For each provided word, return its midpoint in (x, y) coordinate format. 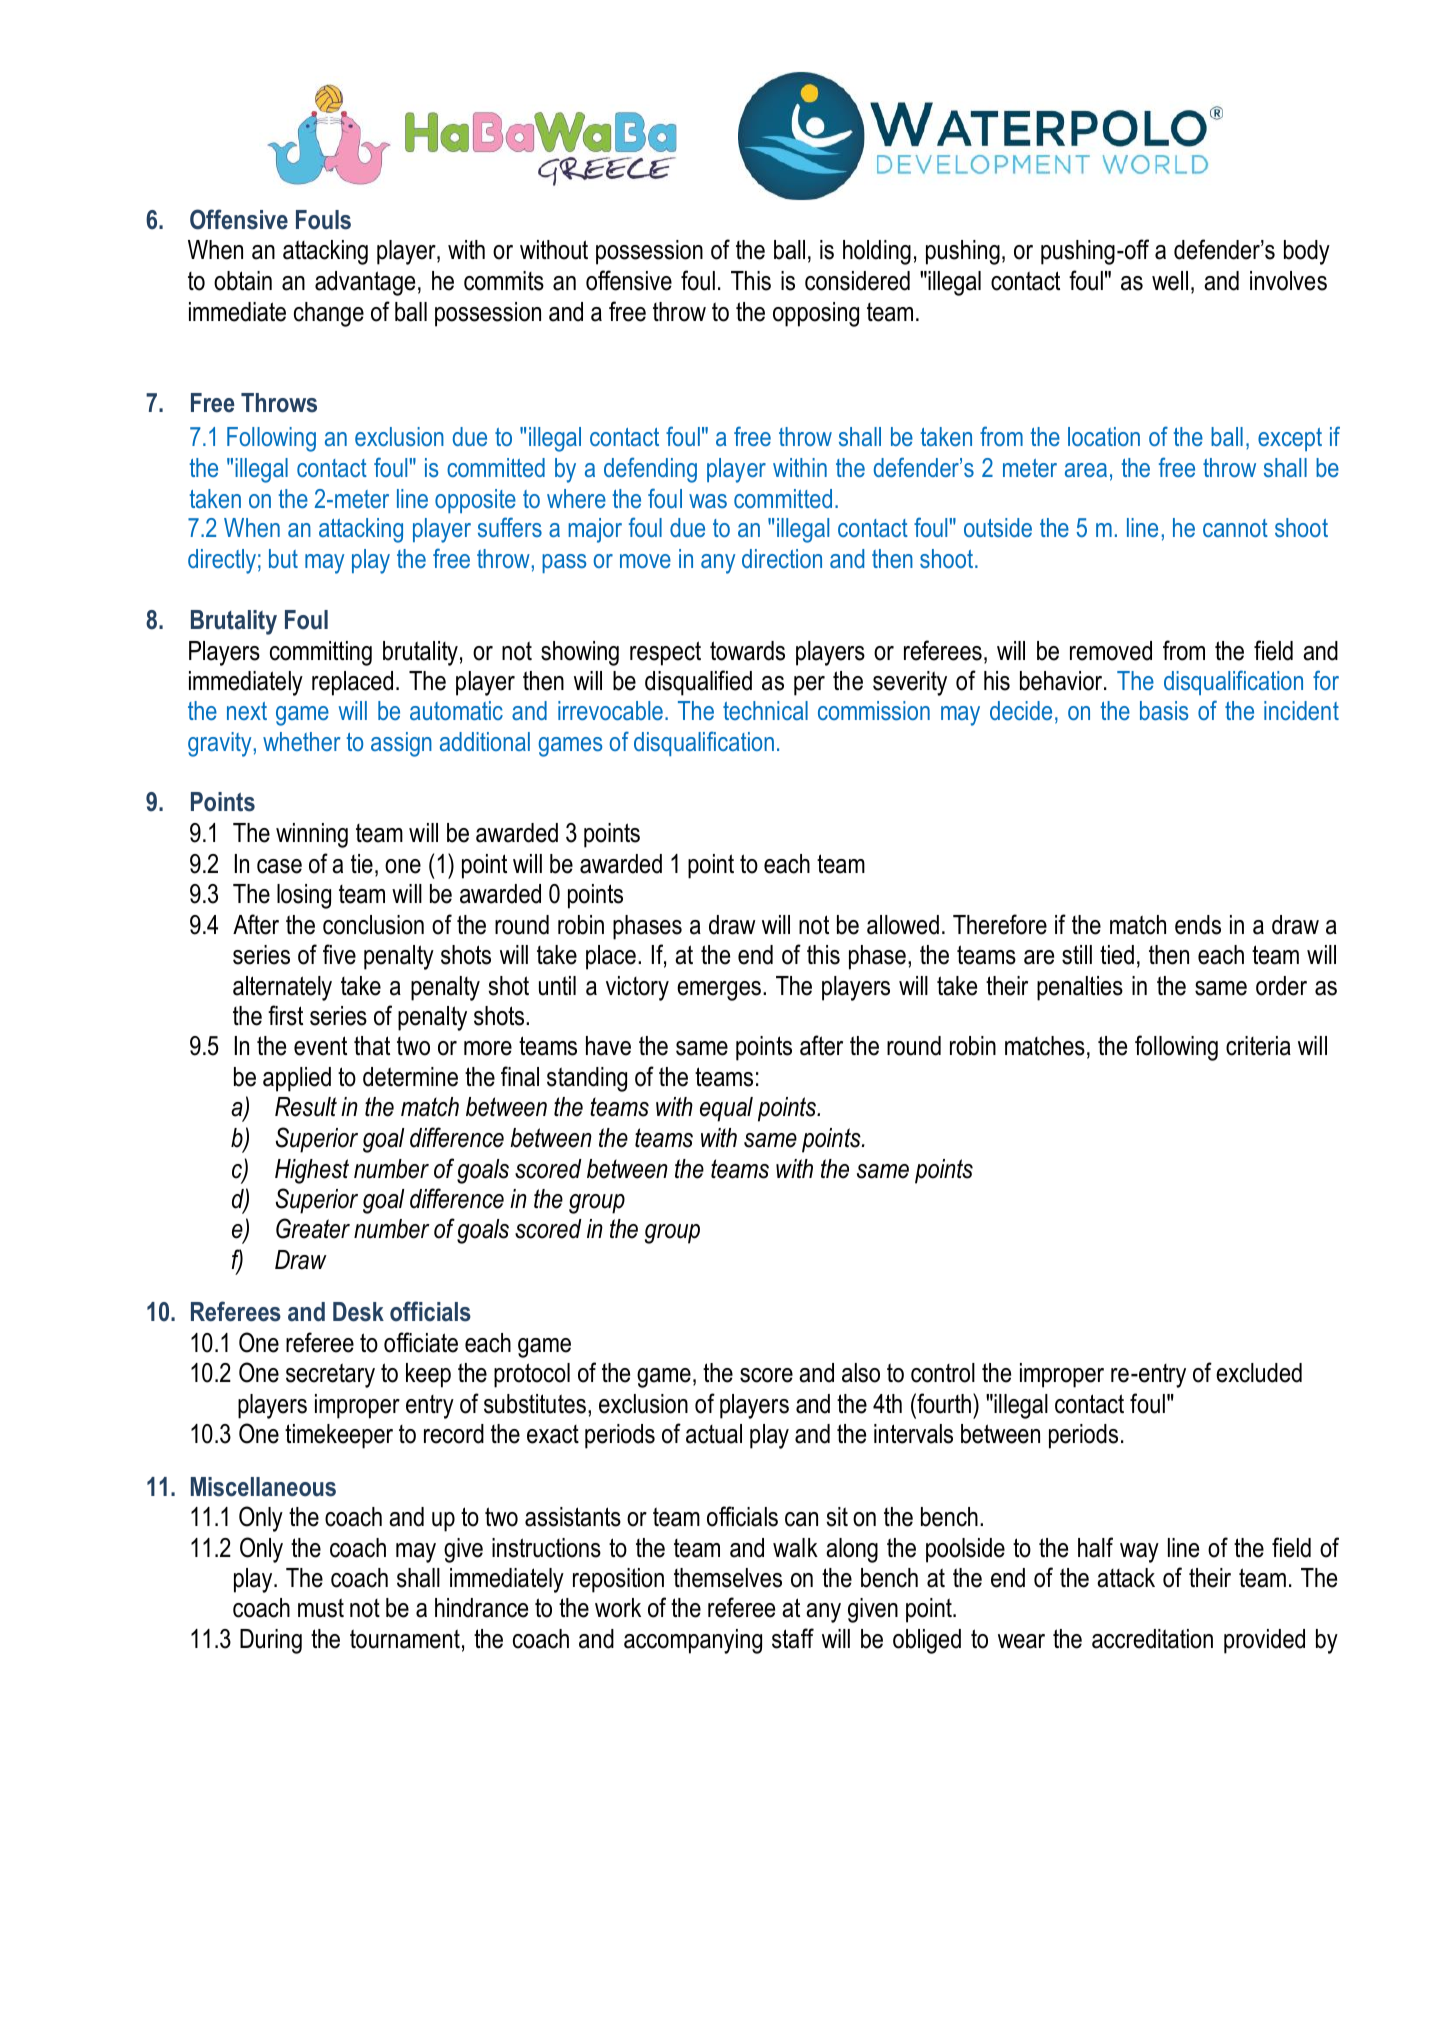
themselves (728, 1578)
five (339, 954)
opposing (816, 314)
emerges (719, 991)
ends (1198, 925)
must (321, 1608)
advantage (365, 283)
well (1170, 281)
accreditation (1152, 1639)
